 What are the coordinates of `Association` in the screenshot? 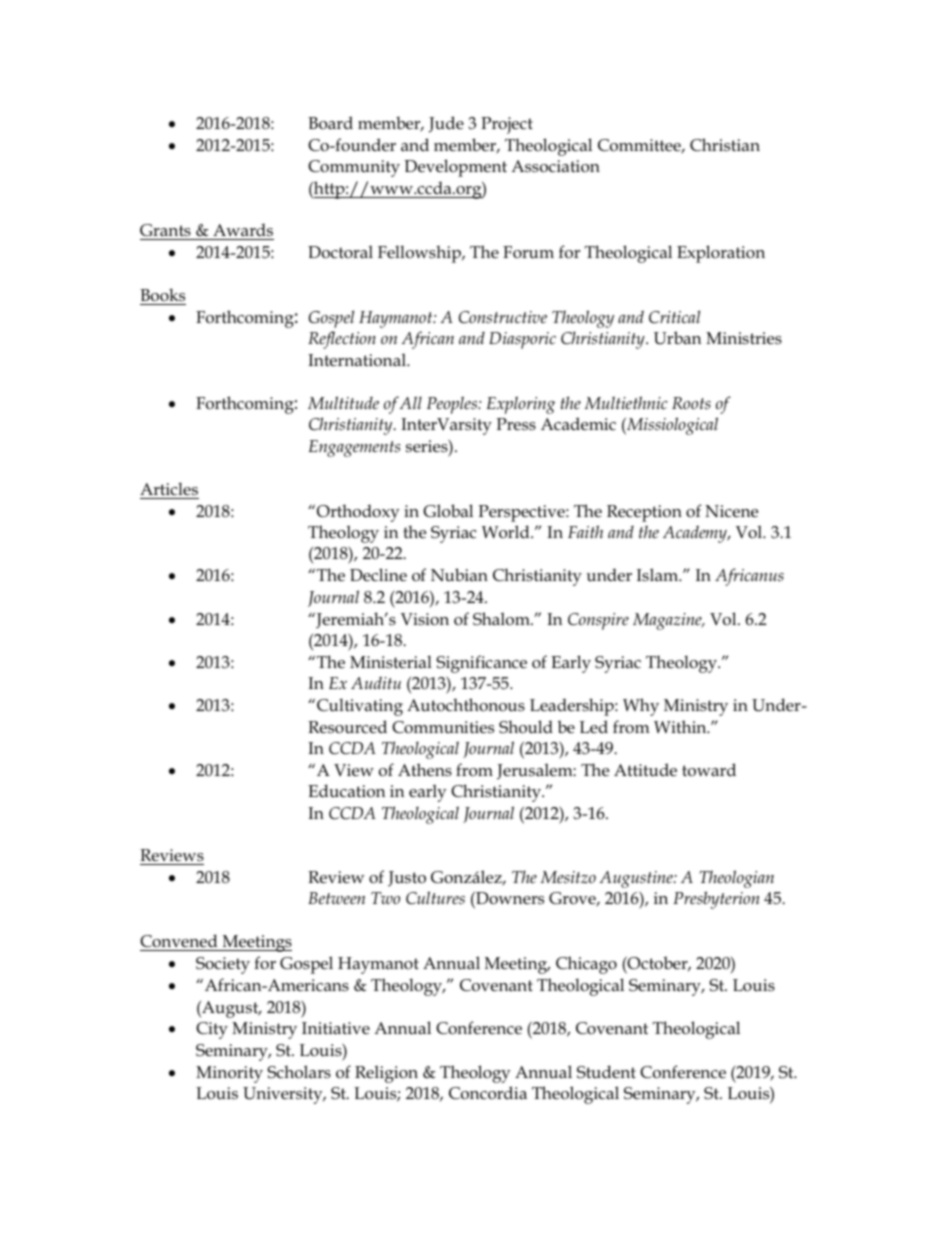 It's located at (555, 166).
